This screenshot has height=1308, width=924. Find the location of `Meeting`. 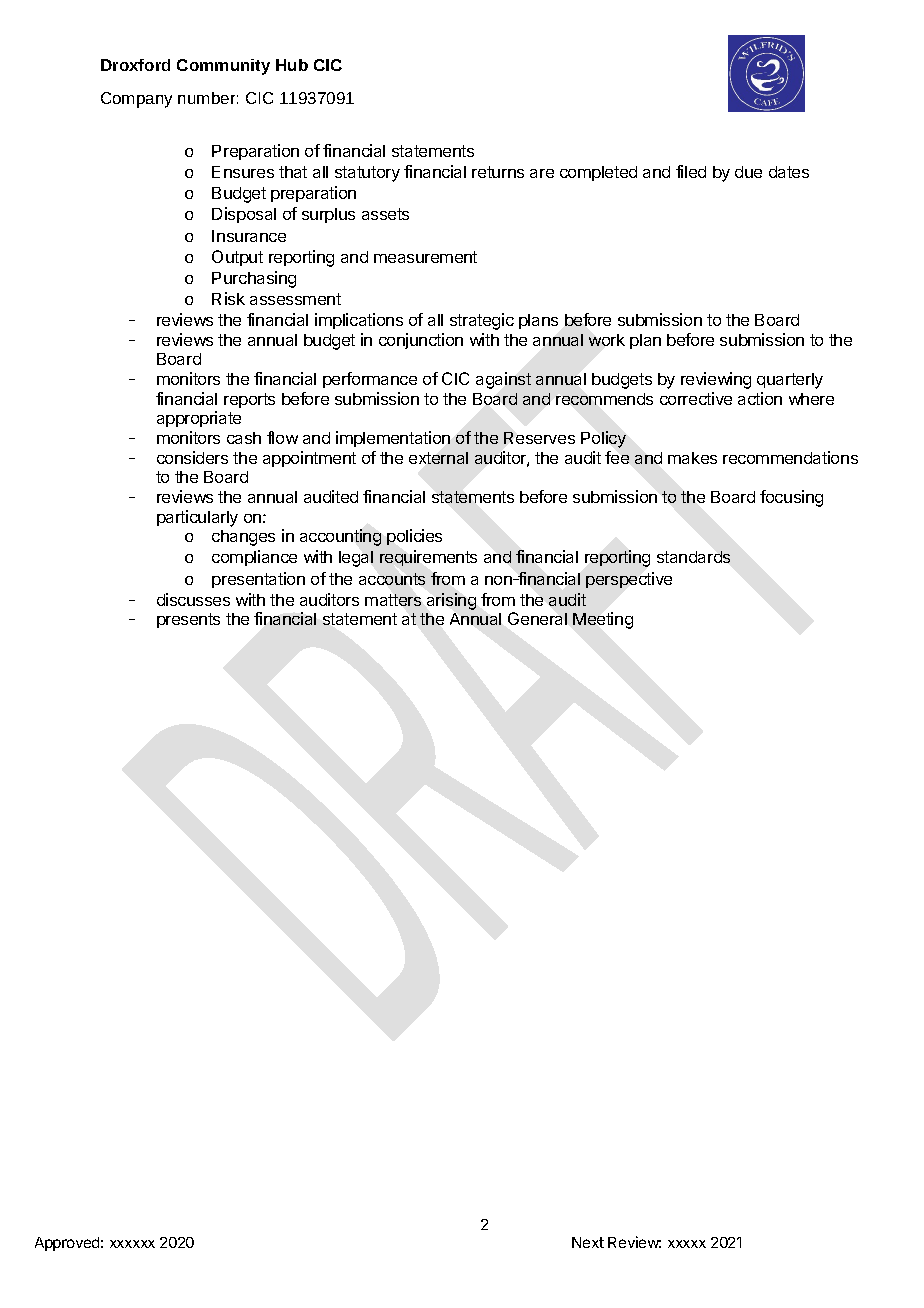

Meeting is located at coordinates (603, 620).
